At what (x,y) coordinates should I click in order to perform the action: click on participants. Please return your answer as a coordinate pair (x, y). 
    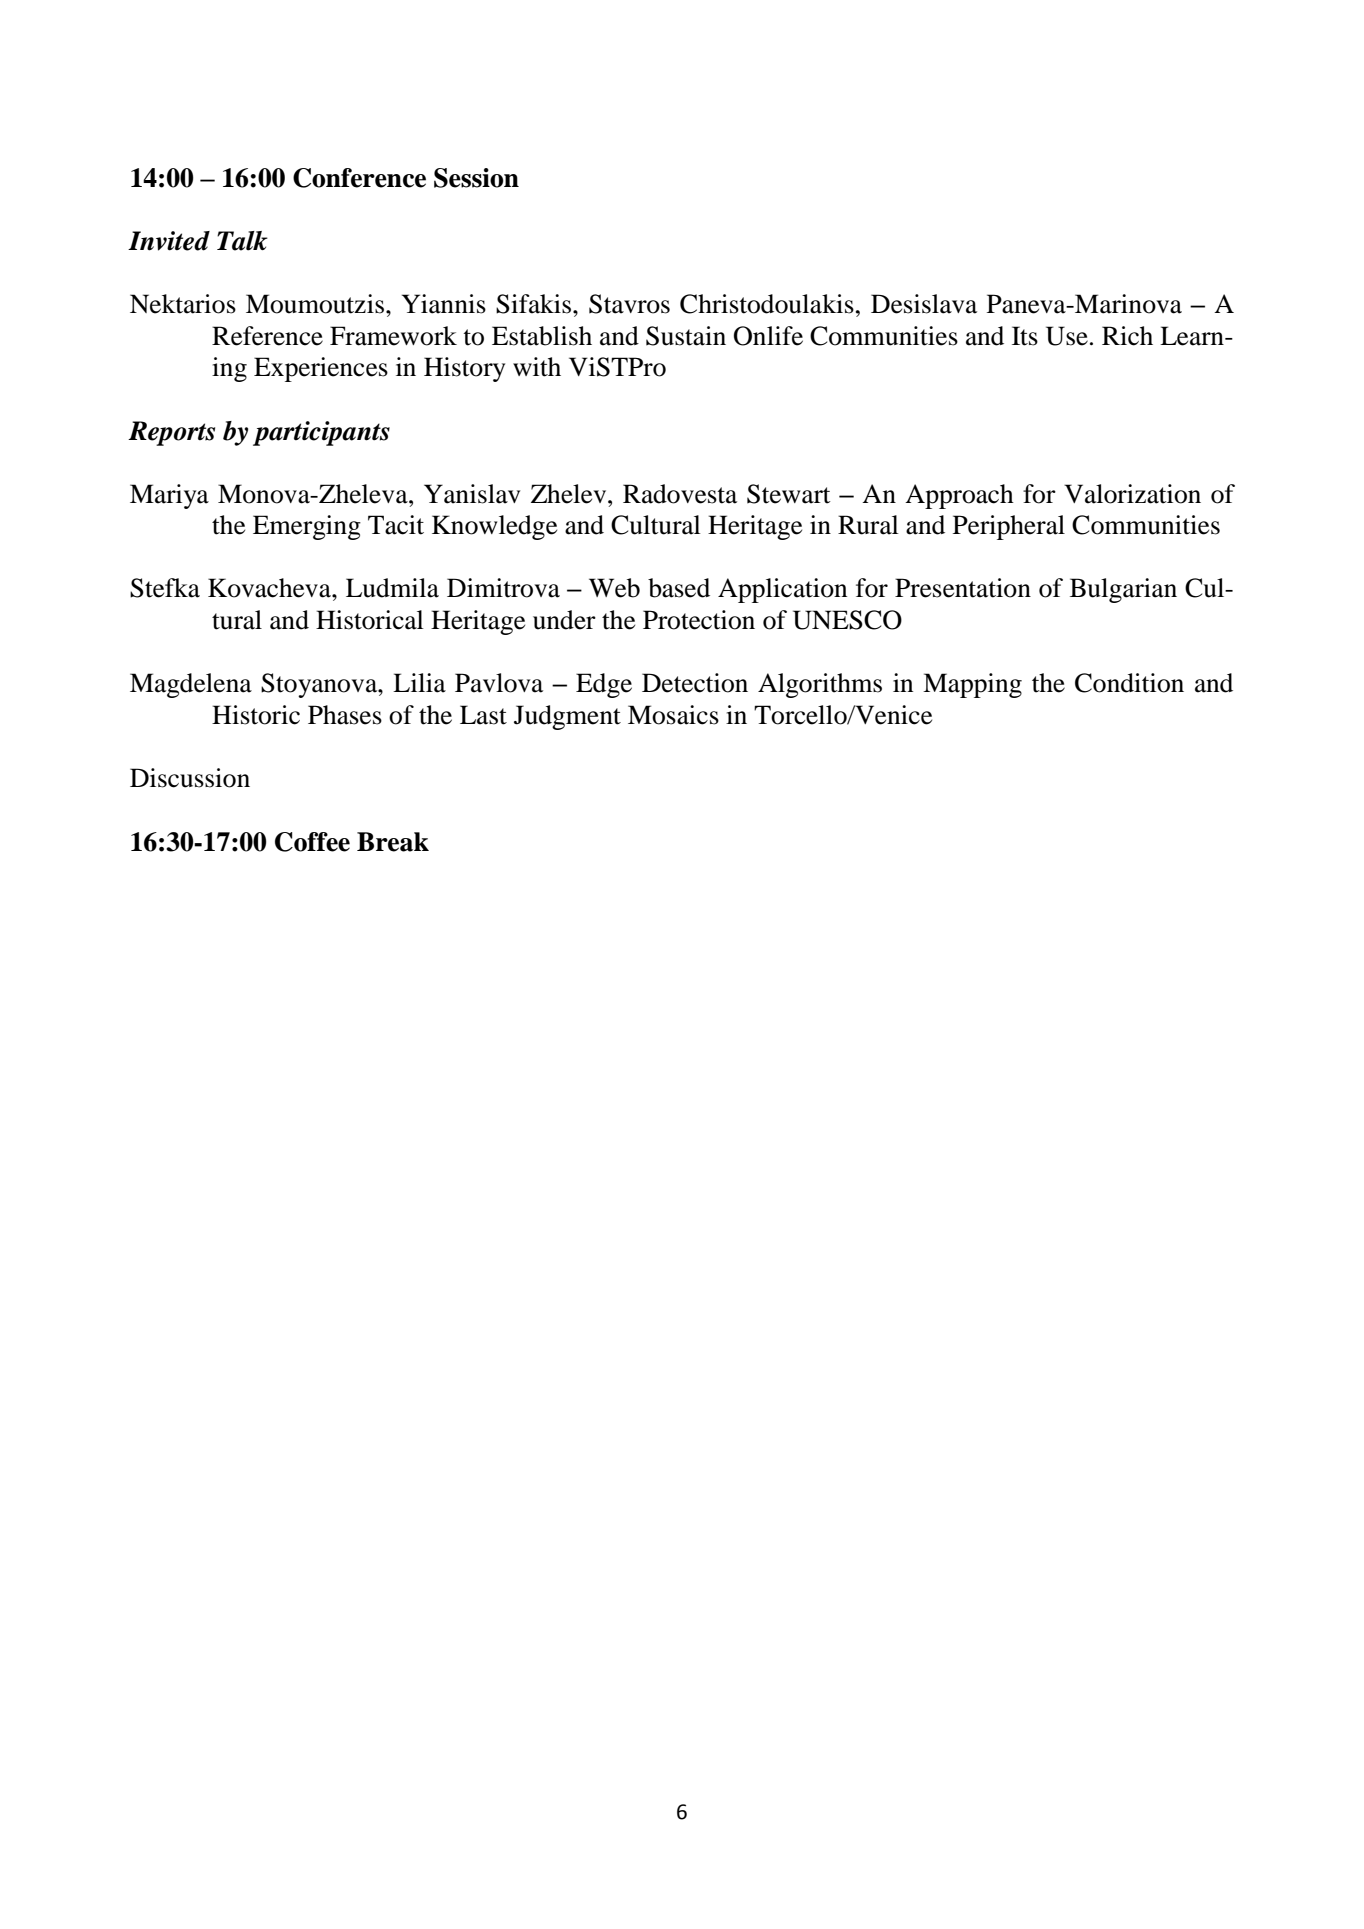
    Looking at the image, I should click on (321, 433).
